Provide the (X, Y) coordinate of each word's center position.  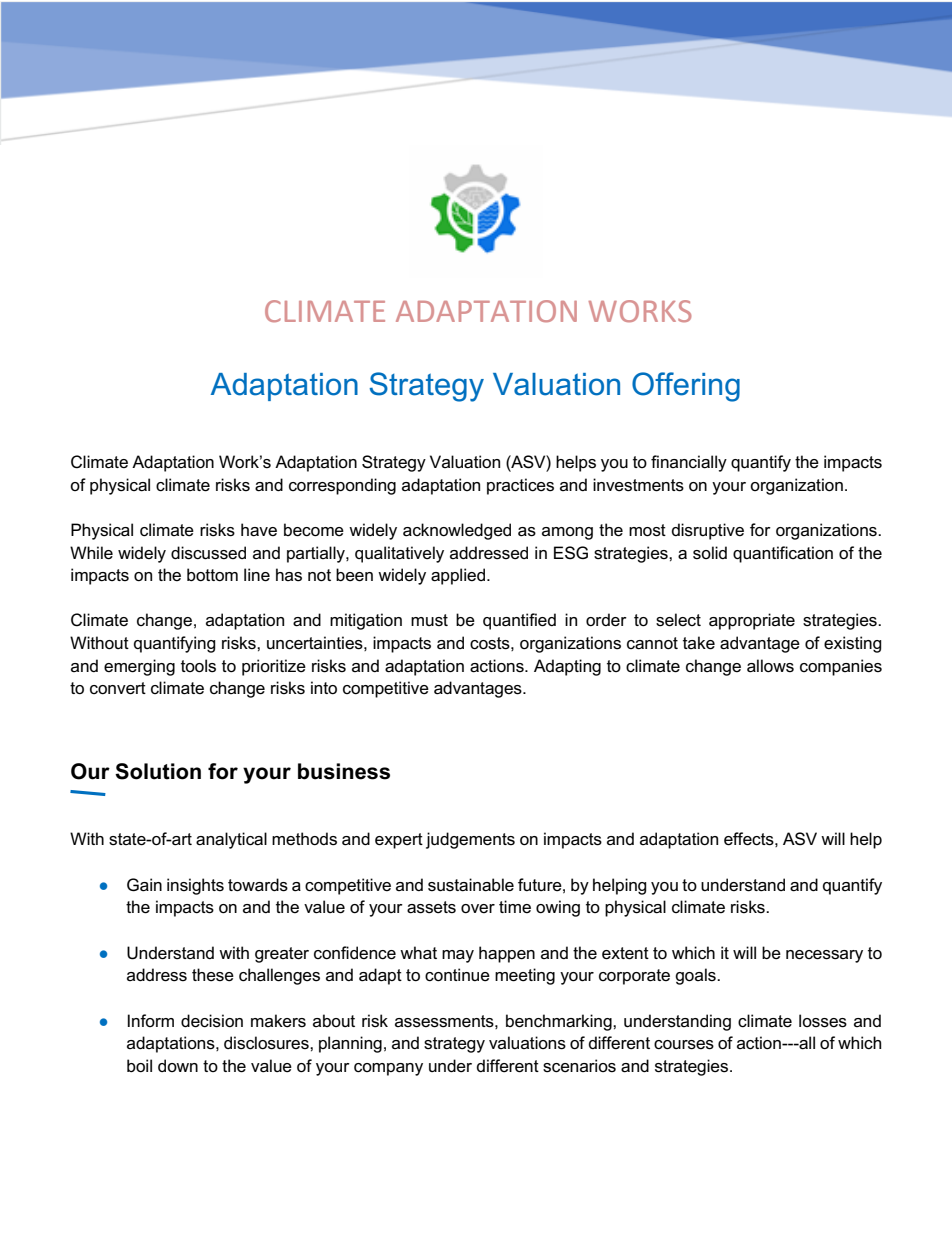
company (388, 1069)
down (178, 1065)
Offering (686, 387)
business (344, 771)
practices (520, 486)
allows (770, 666)
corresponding (342, 486)
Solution (158, 771)
